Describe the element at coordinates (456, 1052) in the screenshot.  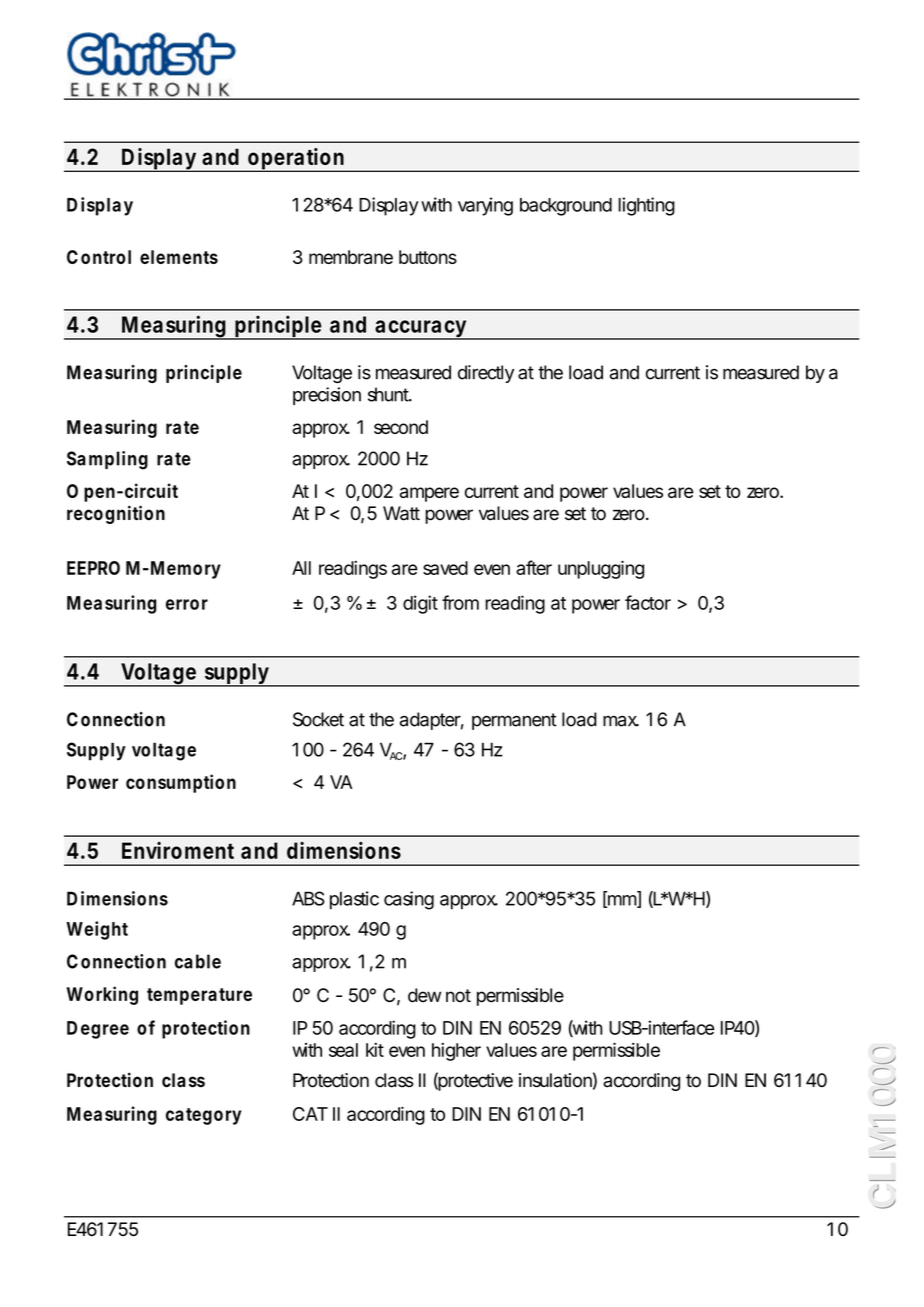
I see `higher` at that location.
